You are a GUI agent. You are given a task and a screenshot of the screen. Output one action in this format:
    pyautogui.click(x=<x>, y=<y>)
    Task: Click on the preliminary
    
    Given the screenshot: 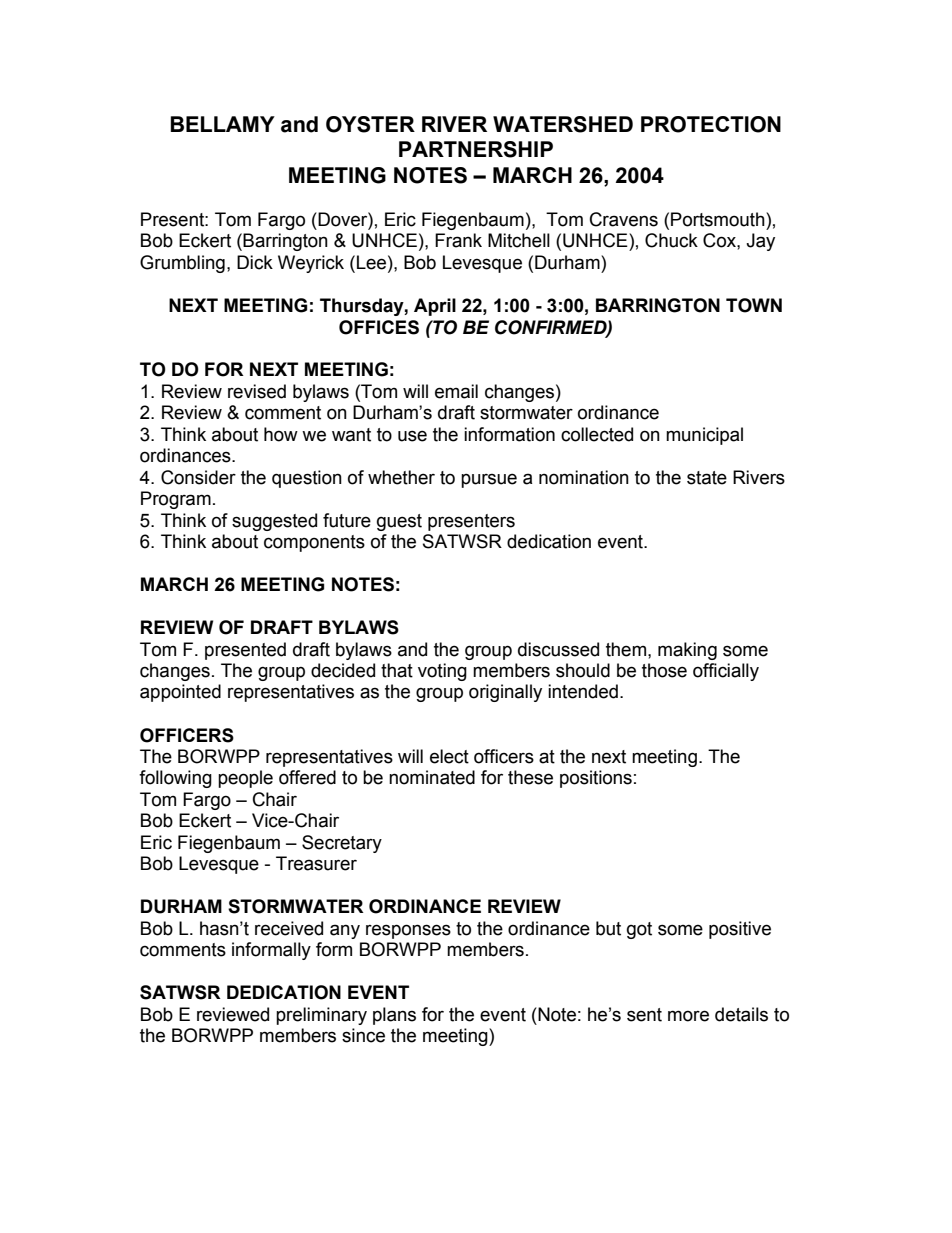 What is the action you would take?
    pyautogui.click(x=321, y=1016)
